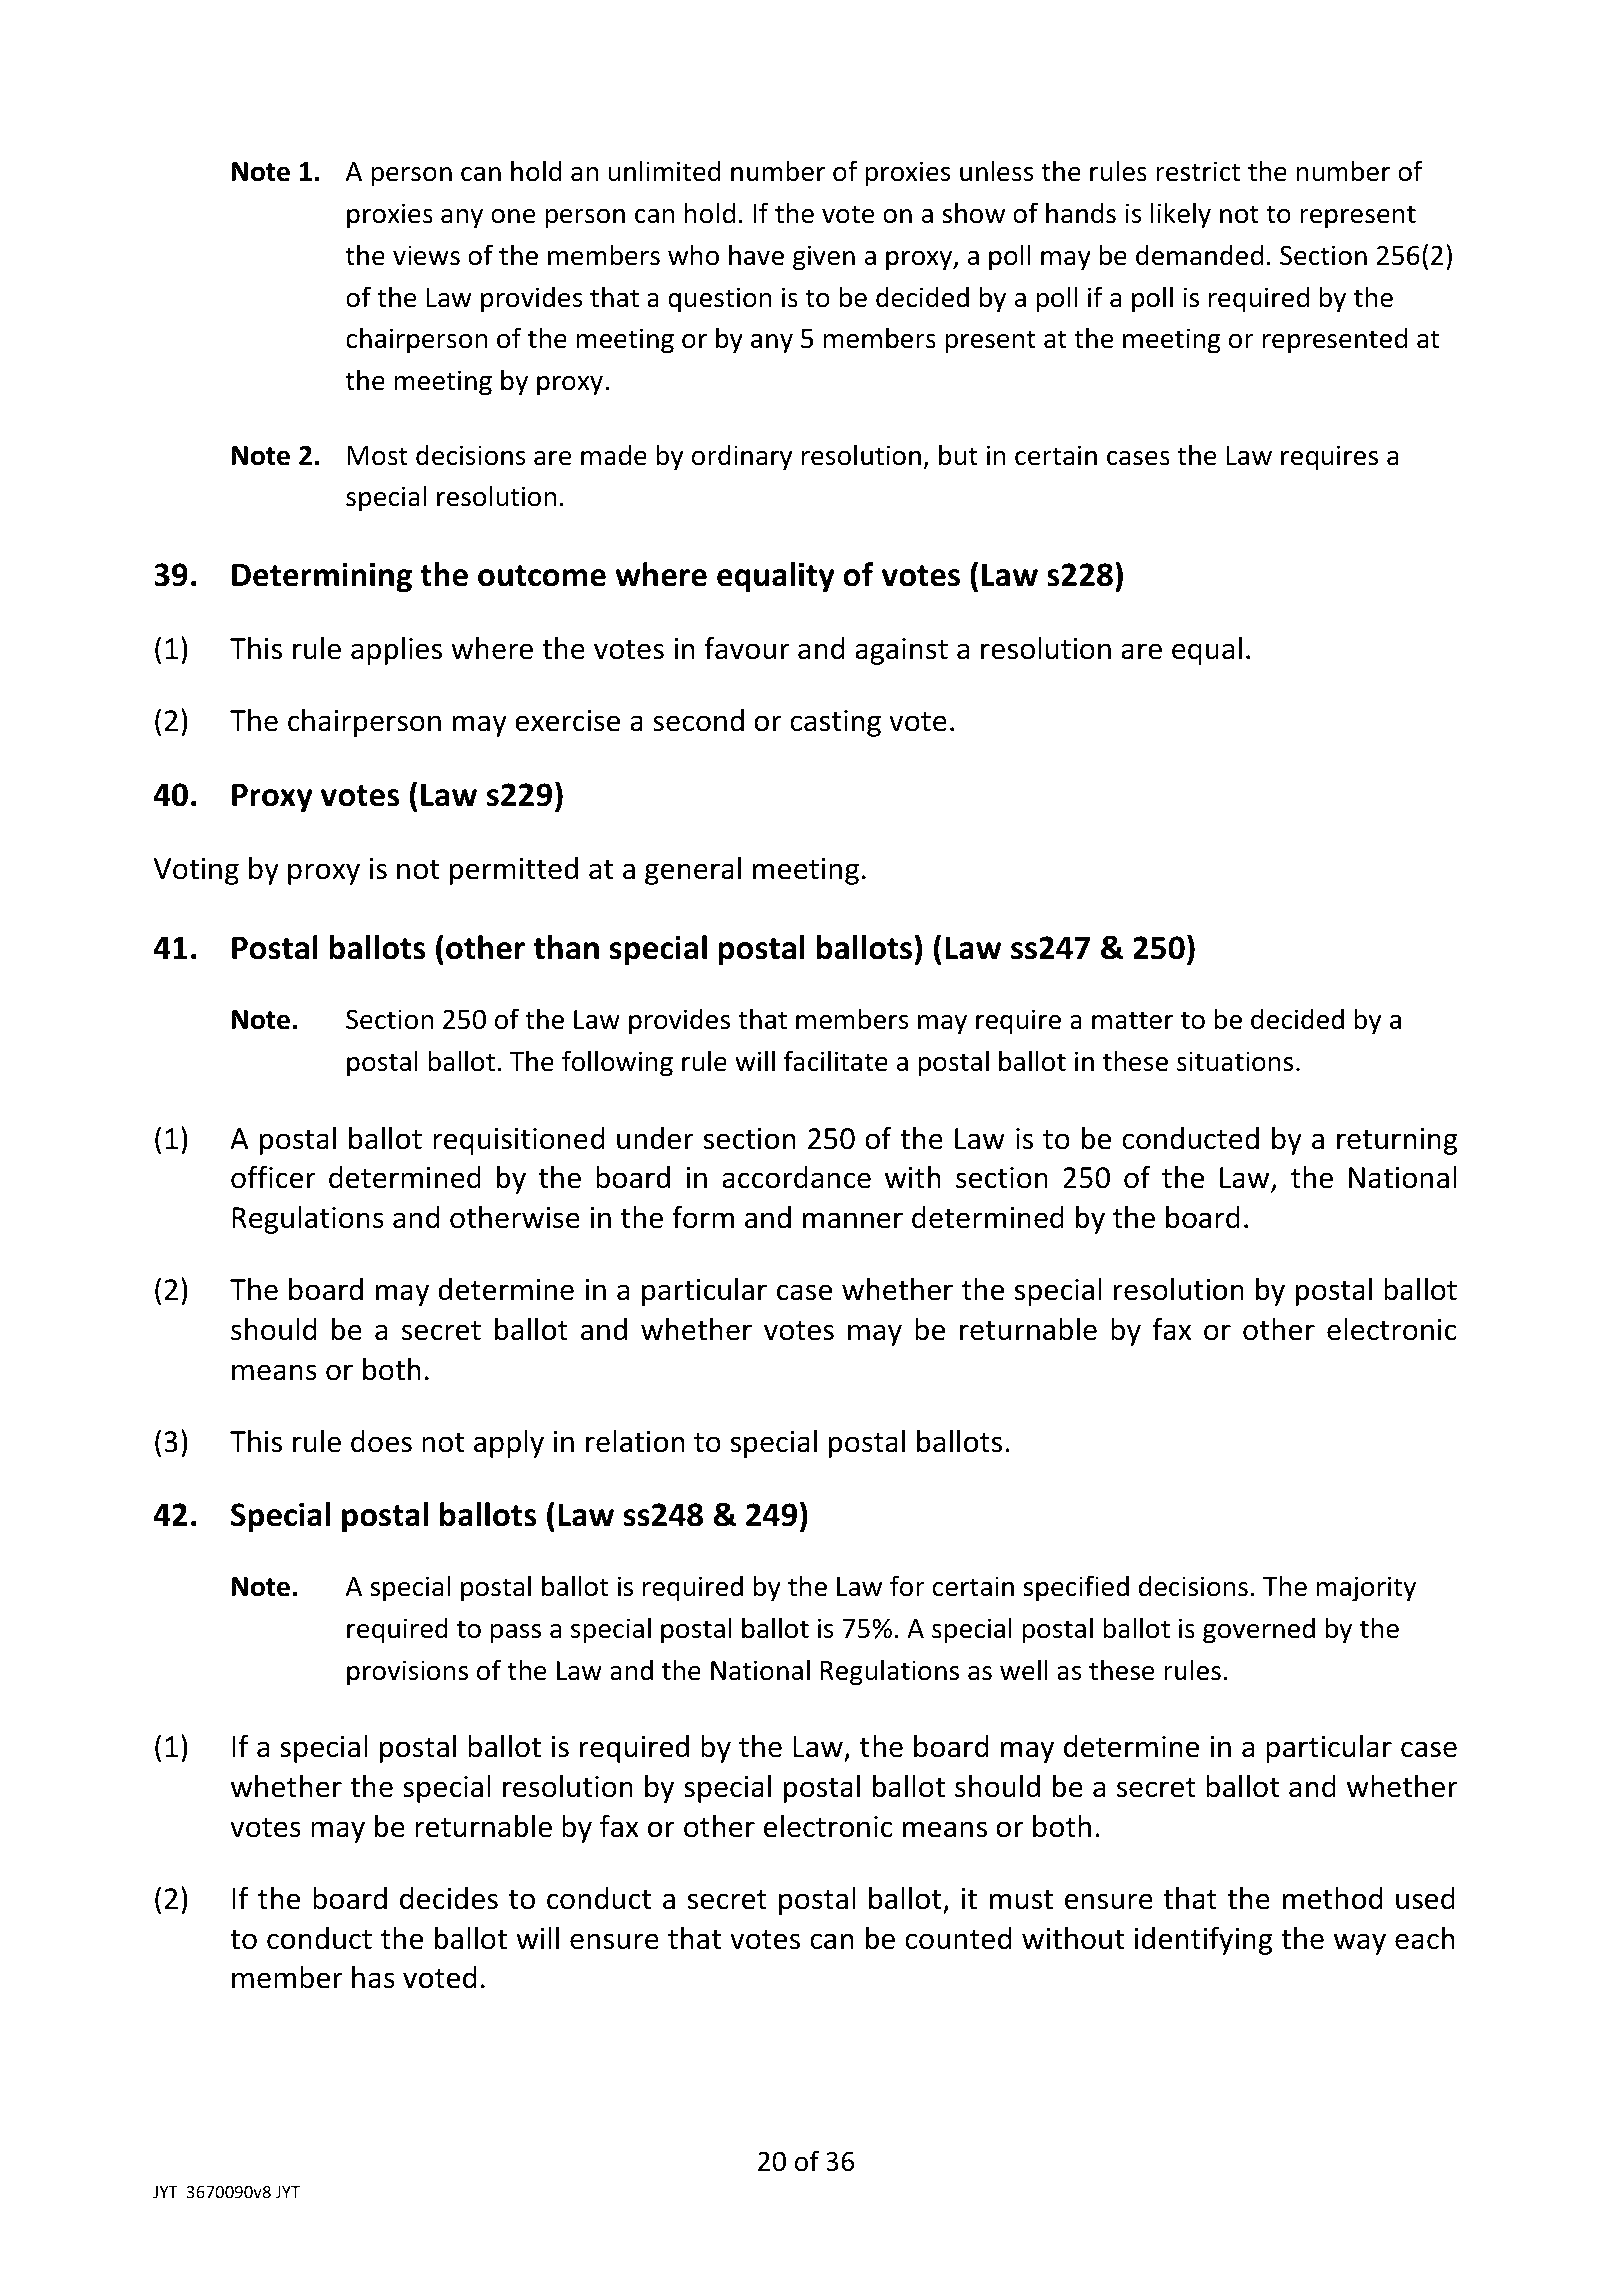 The image size is (1612, 2280). Describe the element at coordinates (824, 258) in the image. I see `given` at that location.
